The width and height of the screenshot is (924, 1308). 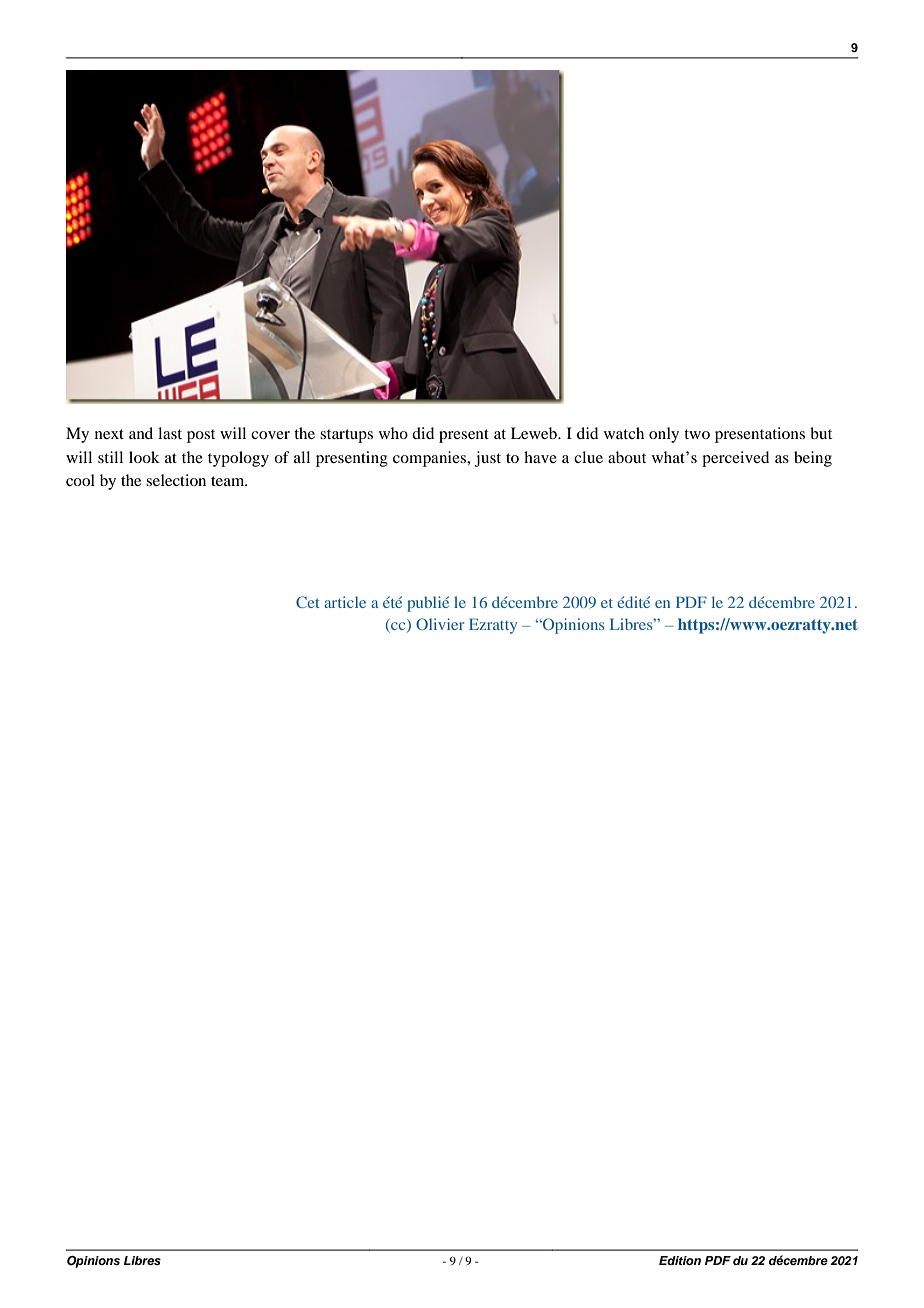 What do you see at coordinates (345, 602) in the screenshot?
I see `article` at bounding box center [345, 602].
